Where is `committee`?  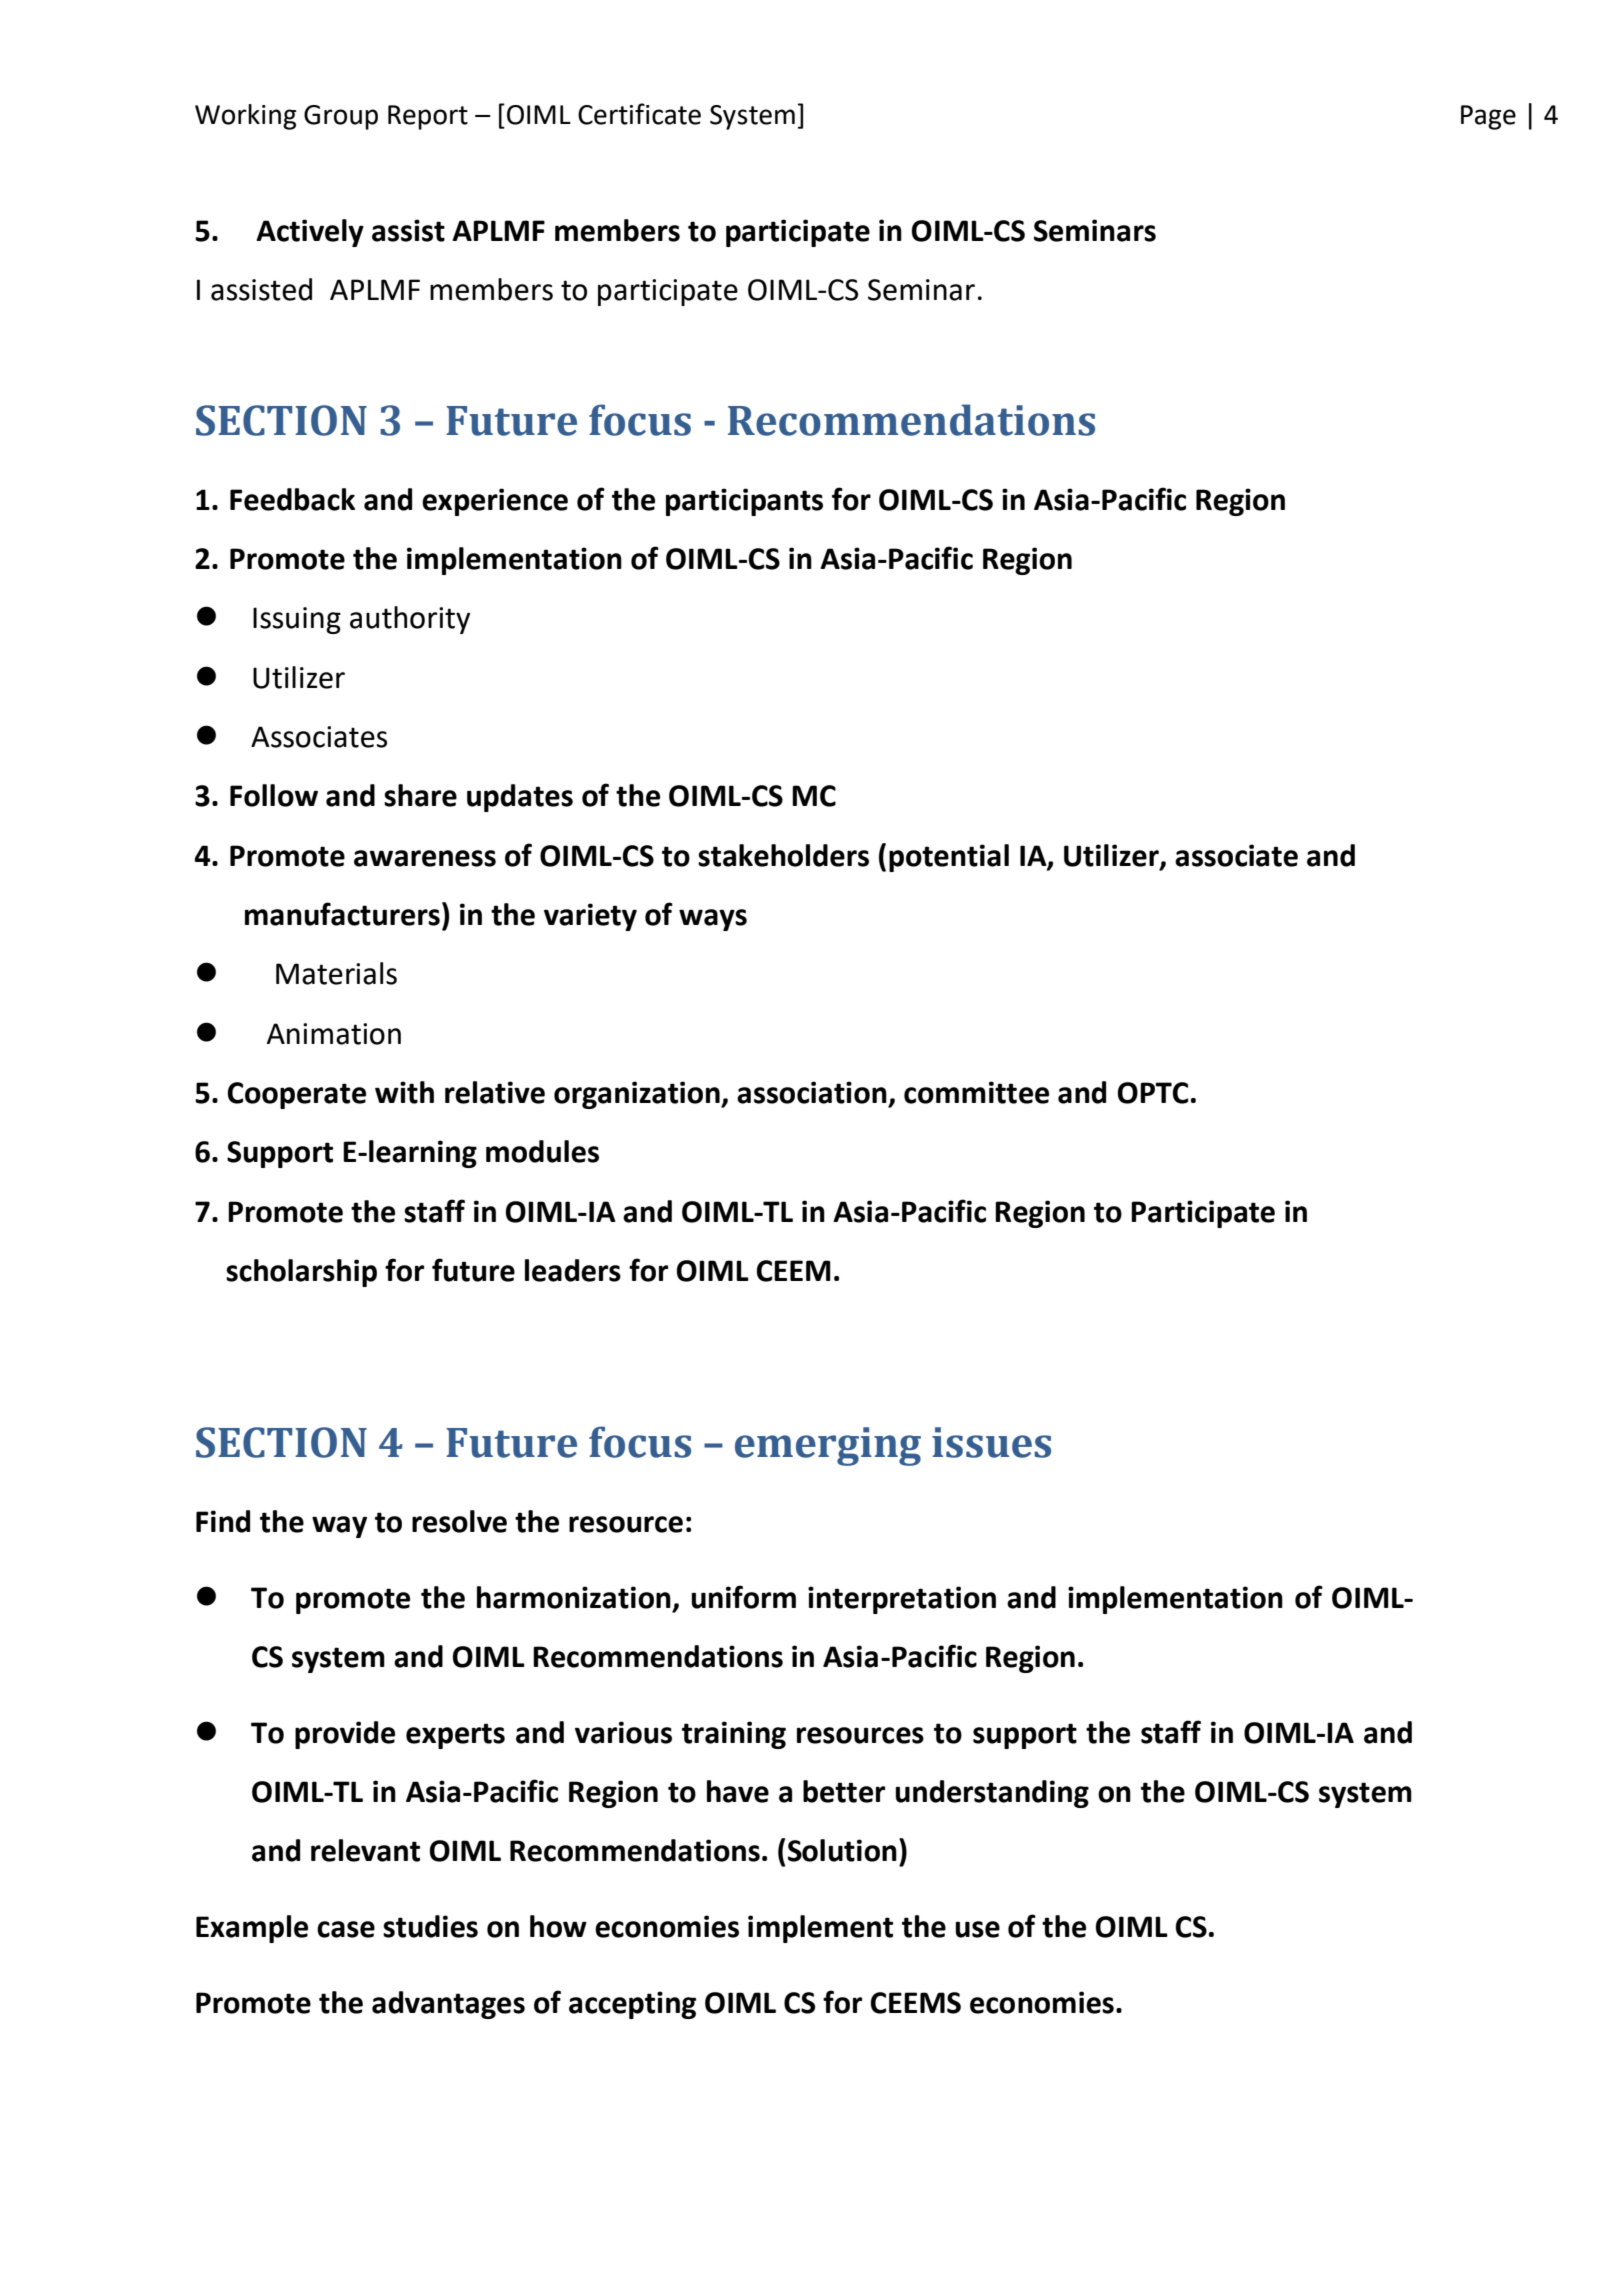 committee is located at coordinates (976, 1092).
